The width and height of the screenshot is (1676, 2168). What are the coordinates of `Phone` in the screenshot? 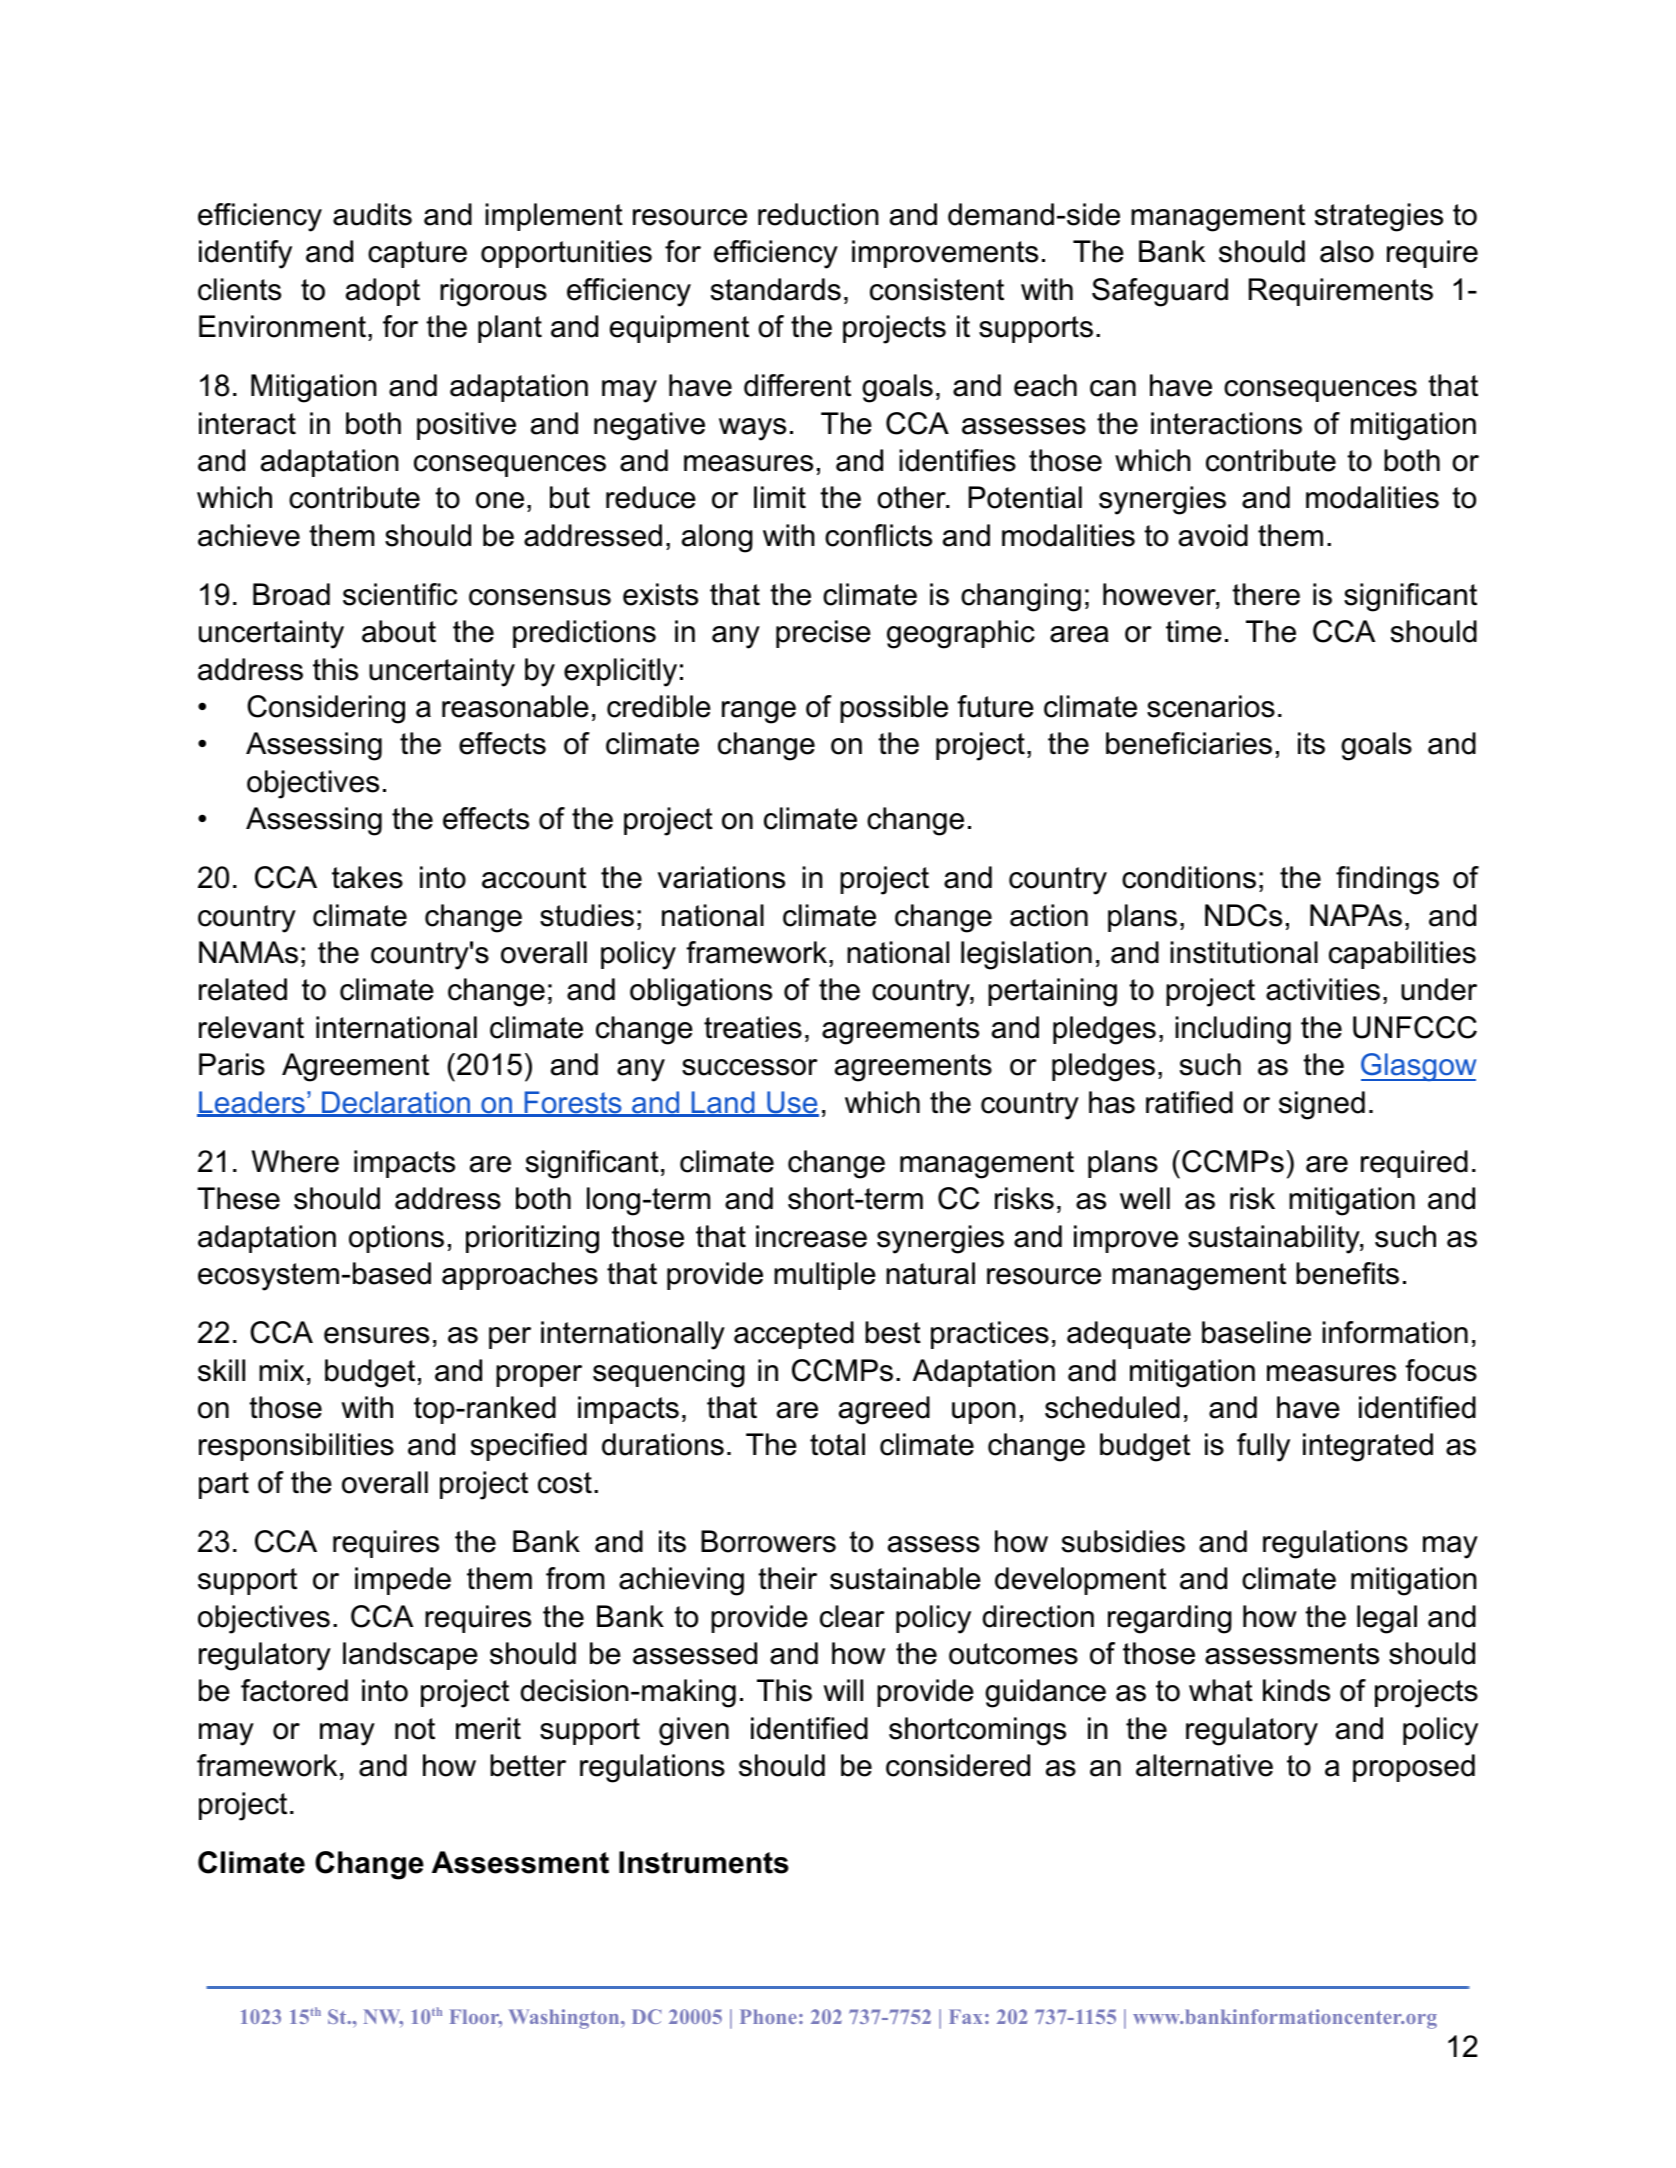 It's located at (768, 2016).
